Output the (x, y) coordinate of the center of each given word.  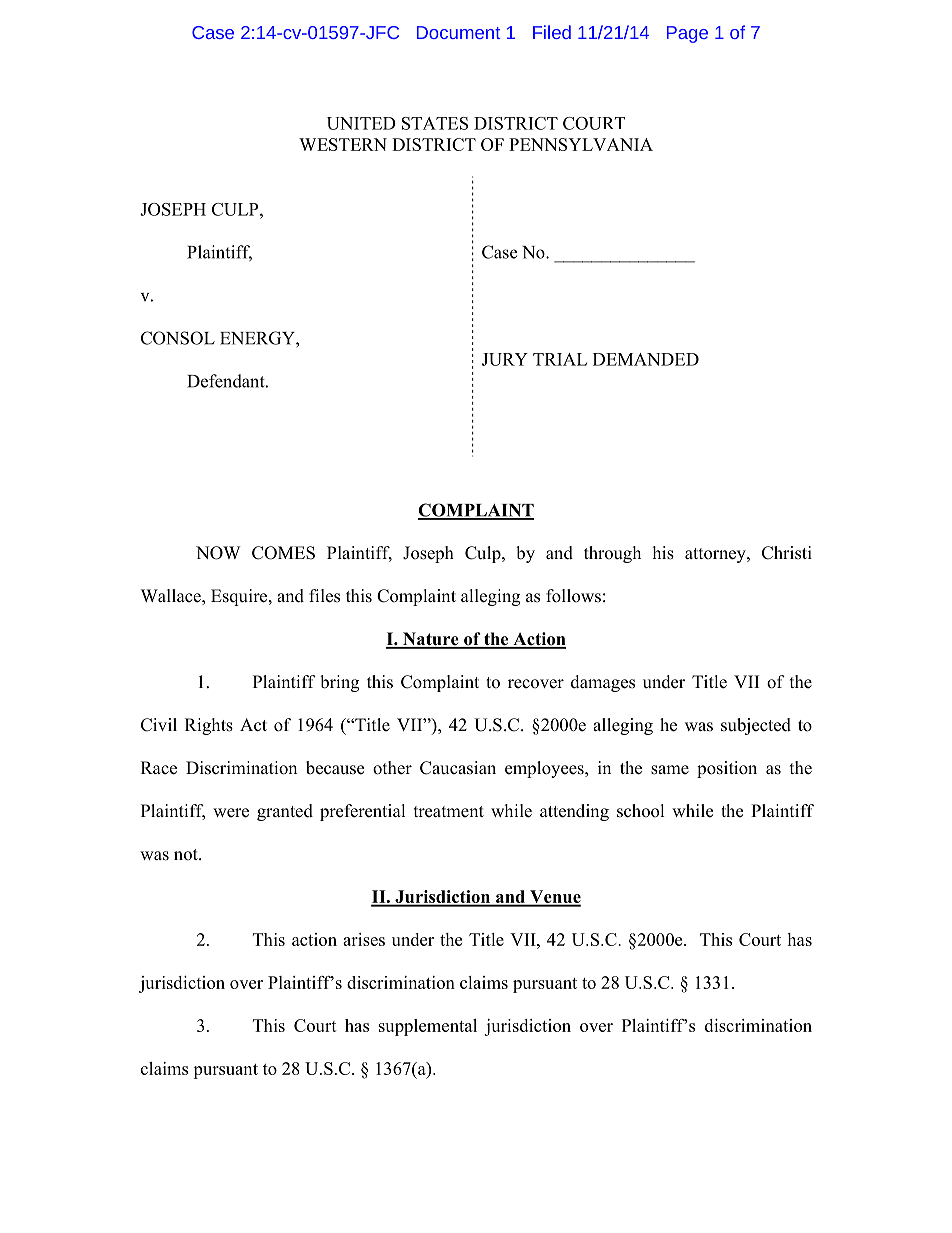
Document (458, 32)
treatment (449, 812)
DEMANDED (646, 359)
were (231, 813)
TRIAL (560, 359)
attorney (716, 555)
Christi (787, 553)
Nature (431, 640)
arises (364, 939)
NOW (218, 553)
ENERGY (258, 338)
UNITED (361, 123)
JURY (505, 359)
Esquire (240, 597)
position (727, 769)
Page (687, 34)
